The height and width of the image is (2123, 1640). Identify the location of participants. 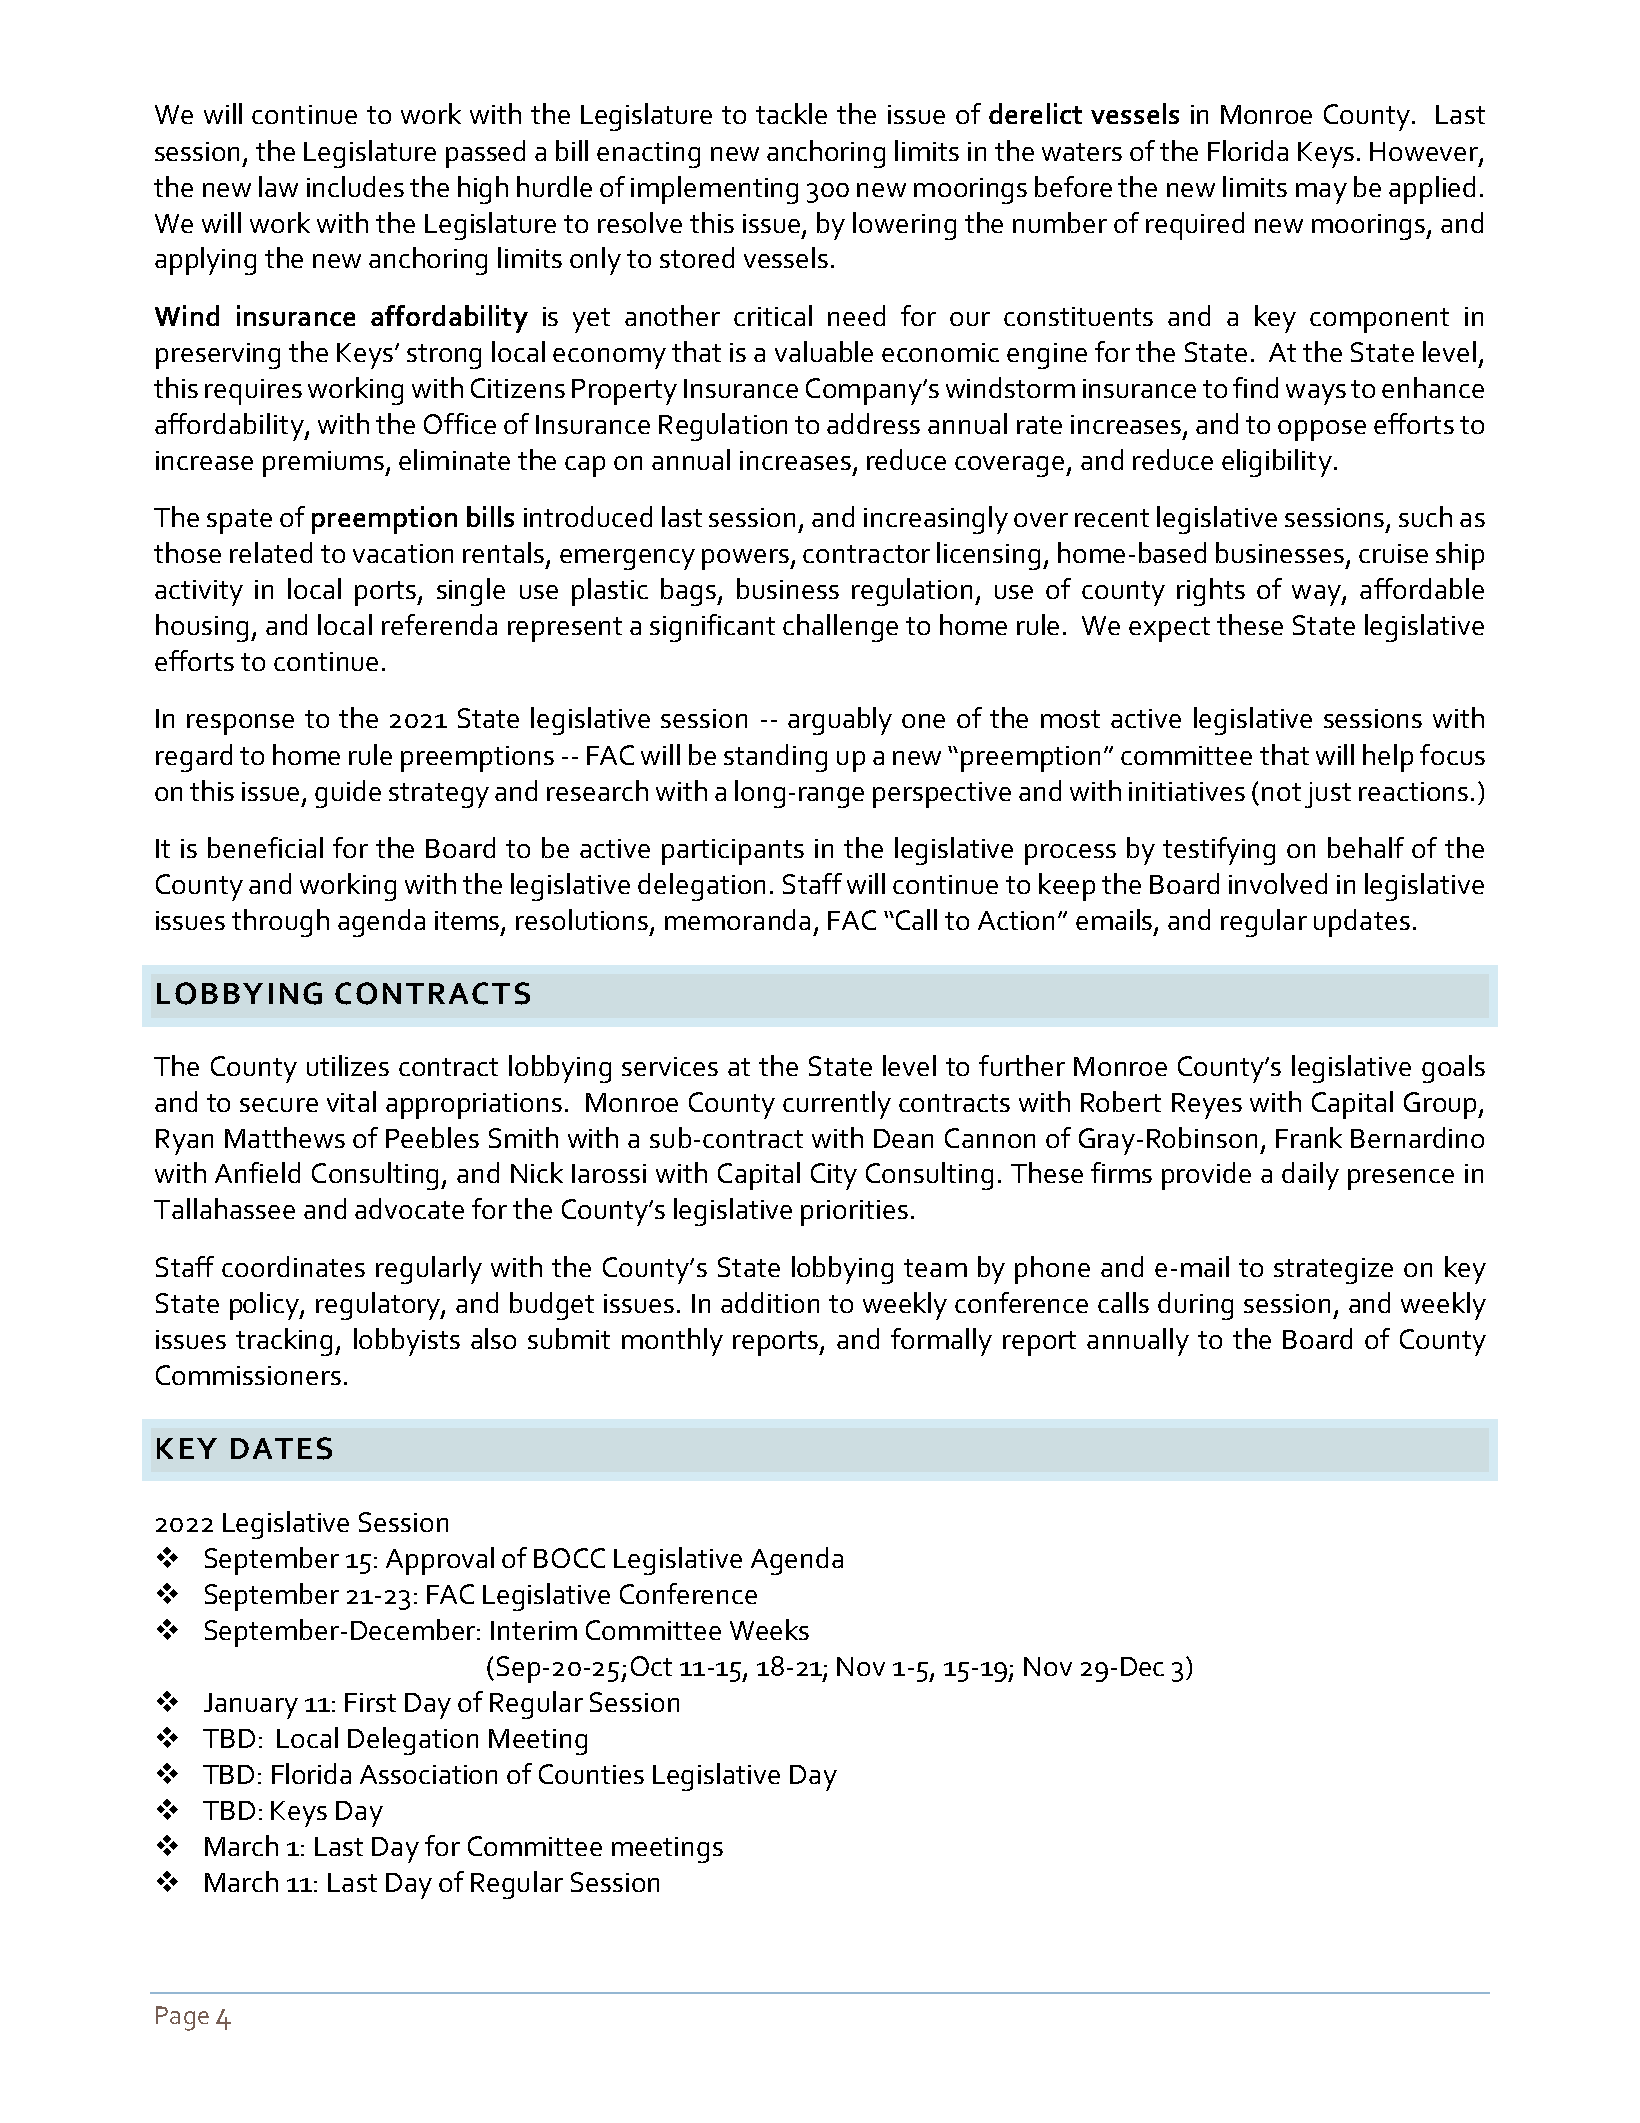
(733, 852).
